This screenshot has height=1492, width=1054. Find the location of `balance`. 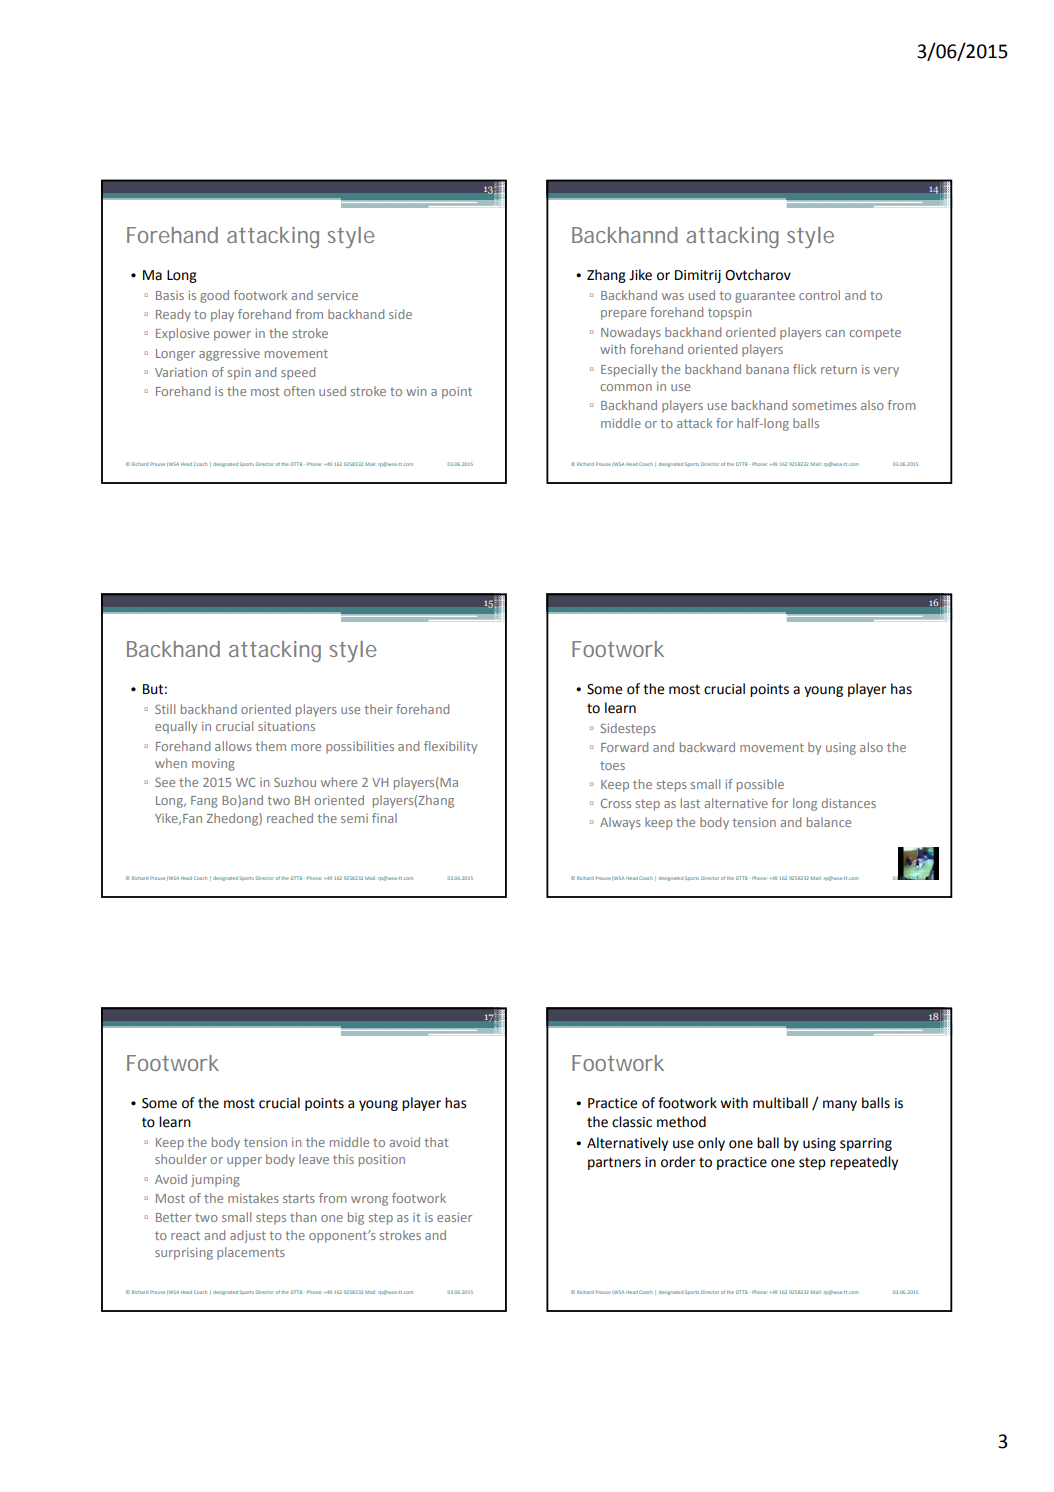

balance is located at coordinates (829, 822).
